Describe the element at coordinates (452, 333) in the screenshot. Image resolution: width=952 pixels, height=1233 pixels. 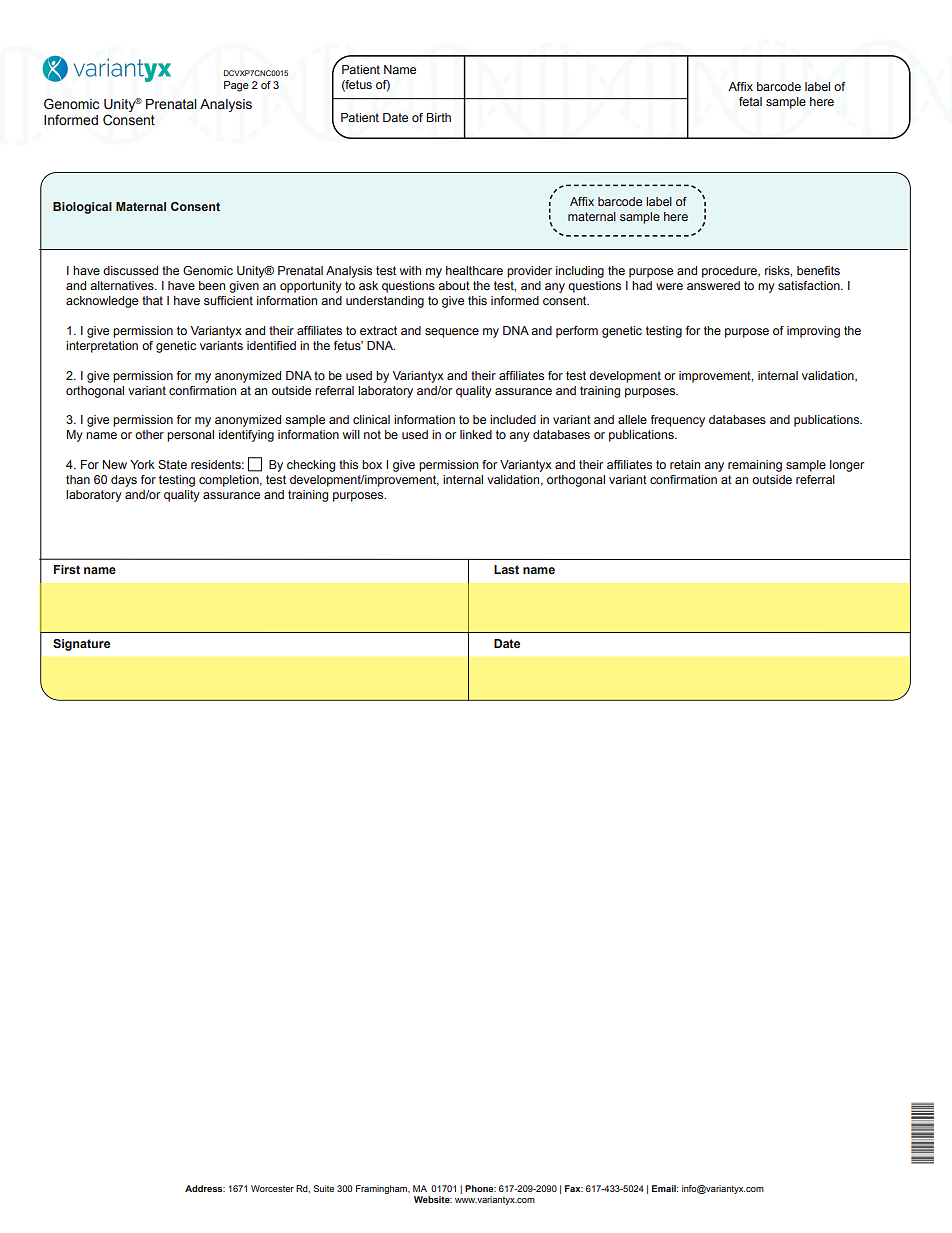
I see `sequence` at that location.
